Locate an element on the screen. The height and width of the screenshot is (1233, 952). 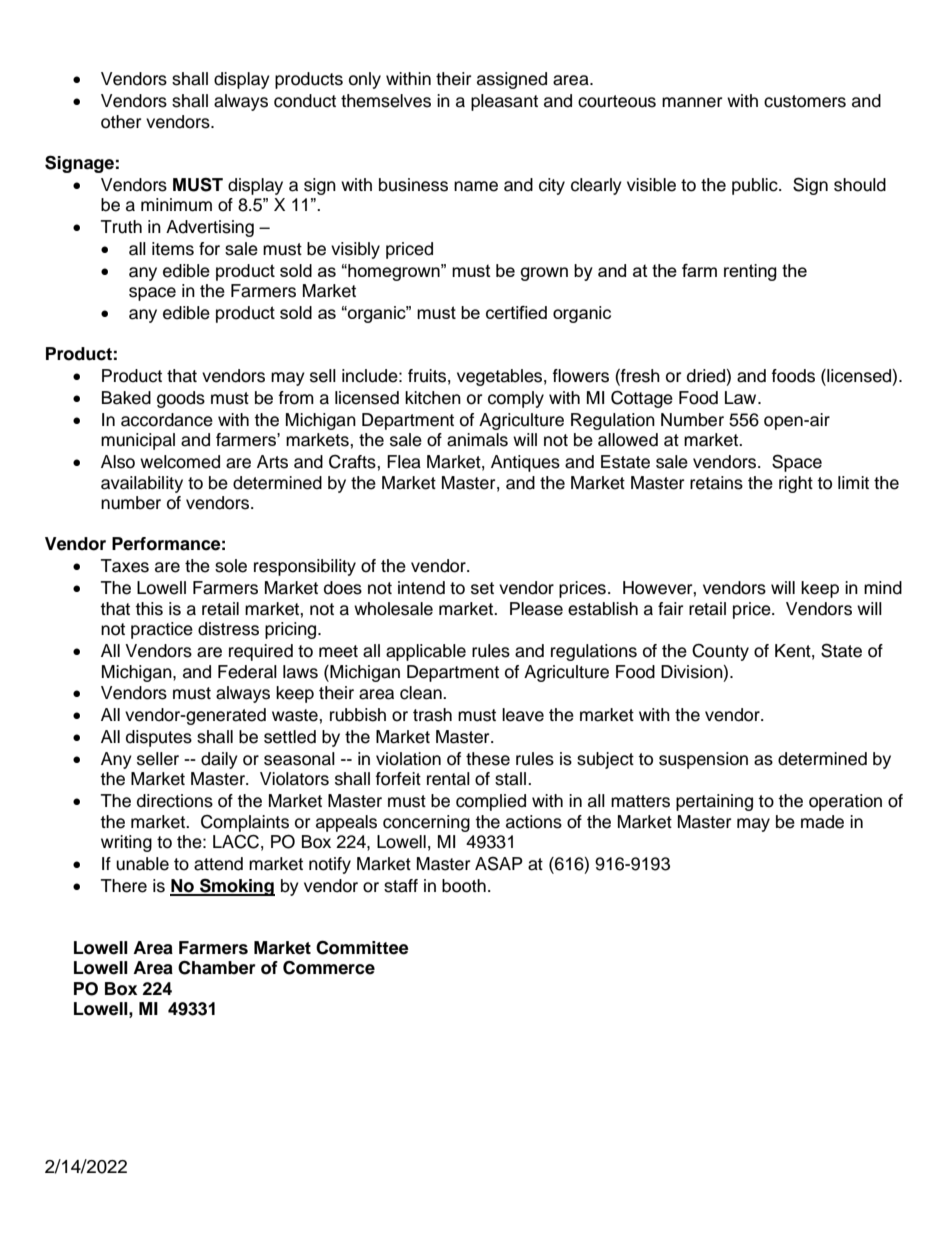
mind is located at coordinates (883, 588).
